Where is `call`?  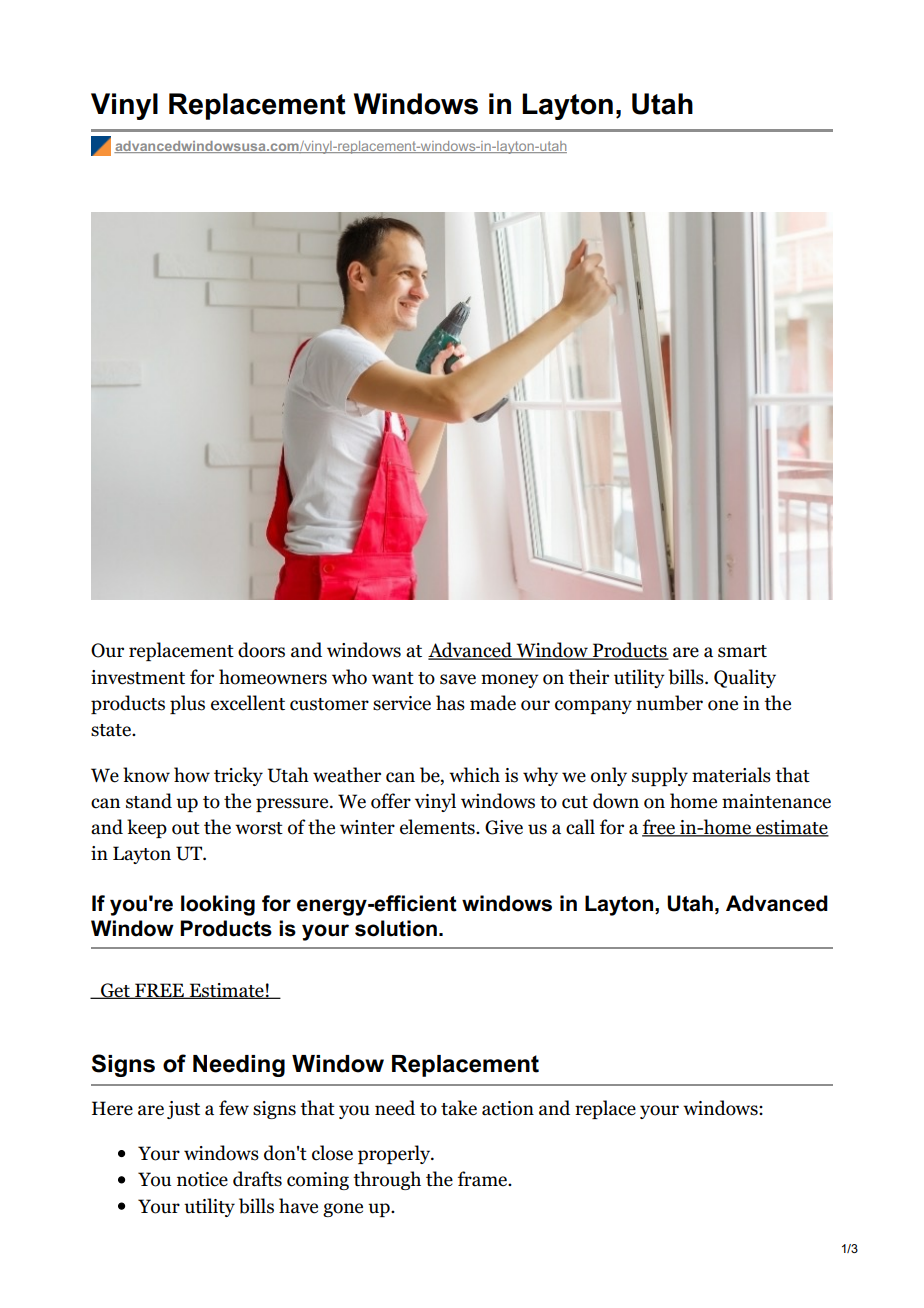
call is located at coordinates (580, 827).
